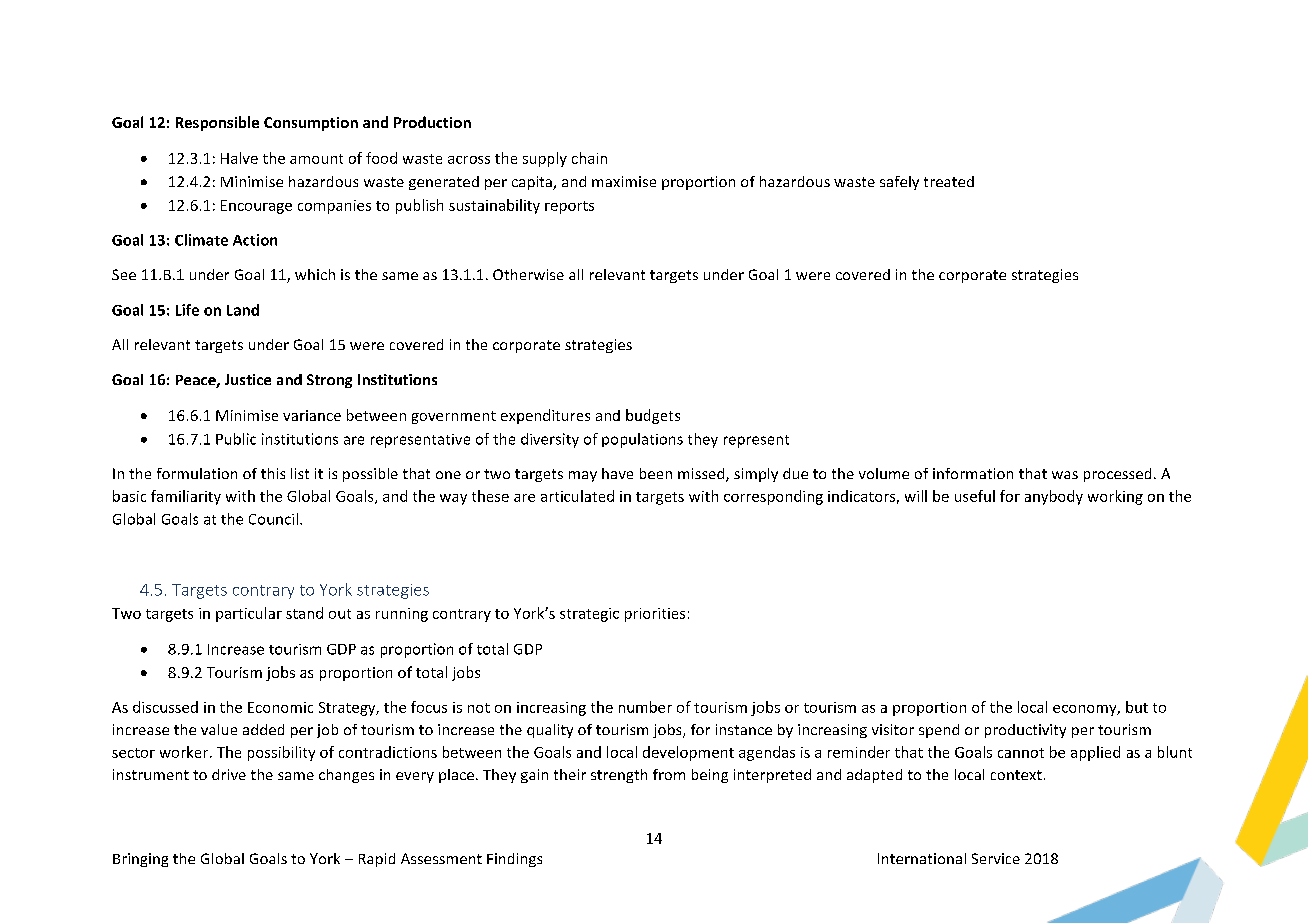  Describe the element at coordinates (140, 860) in the screenshot. I see `Bringing` at that location.
